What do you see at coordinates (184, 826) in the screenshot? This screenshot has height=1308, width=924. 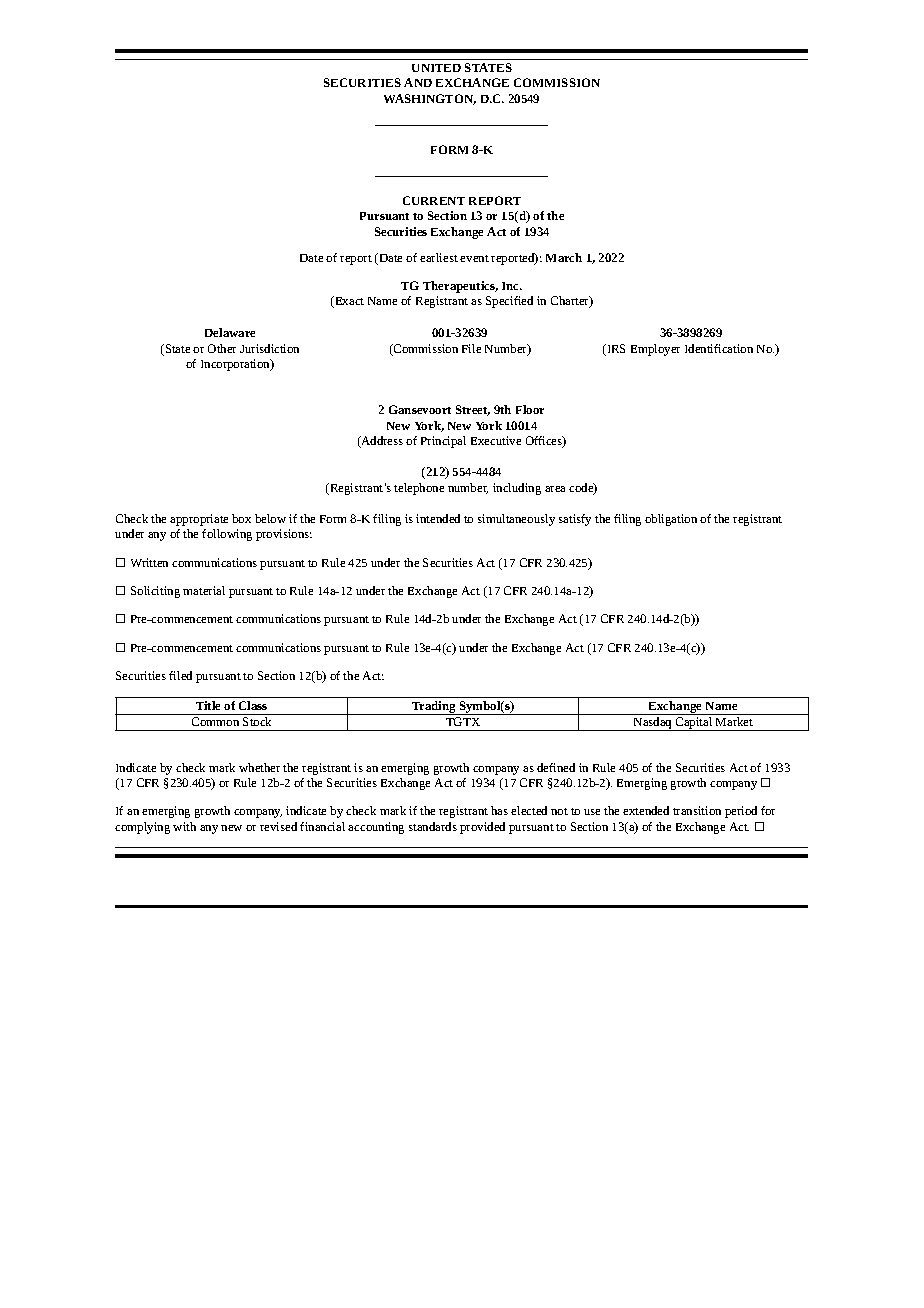 I see `with` at bounding box center [184, 826].
